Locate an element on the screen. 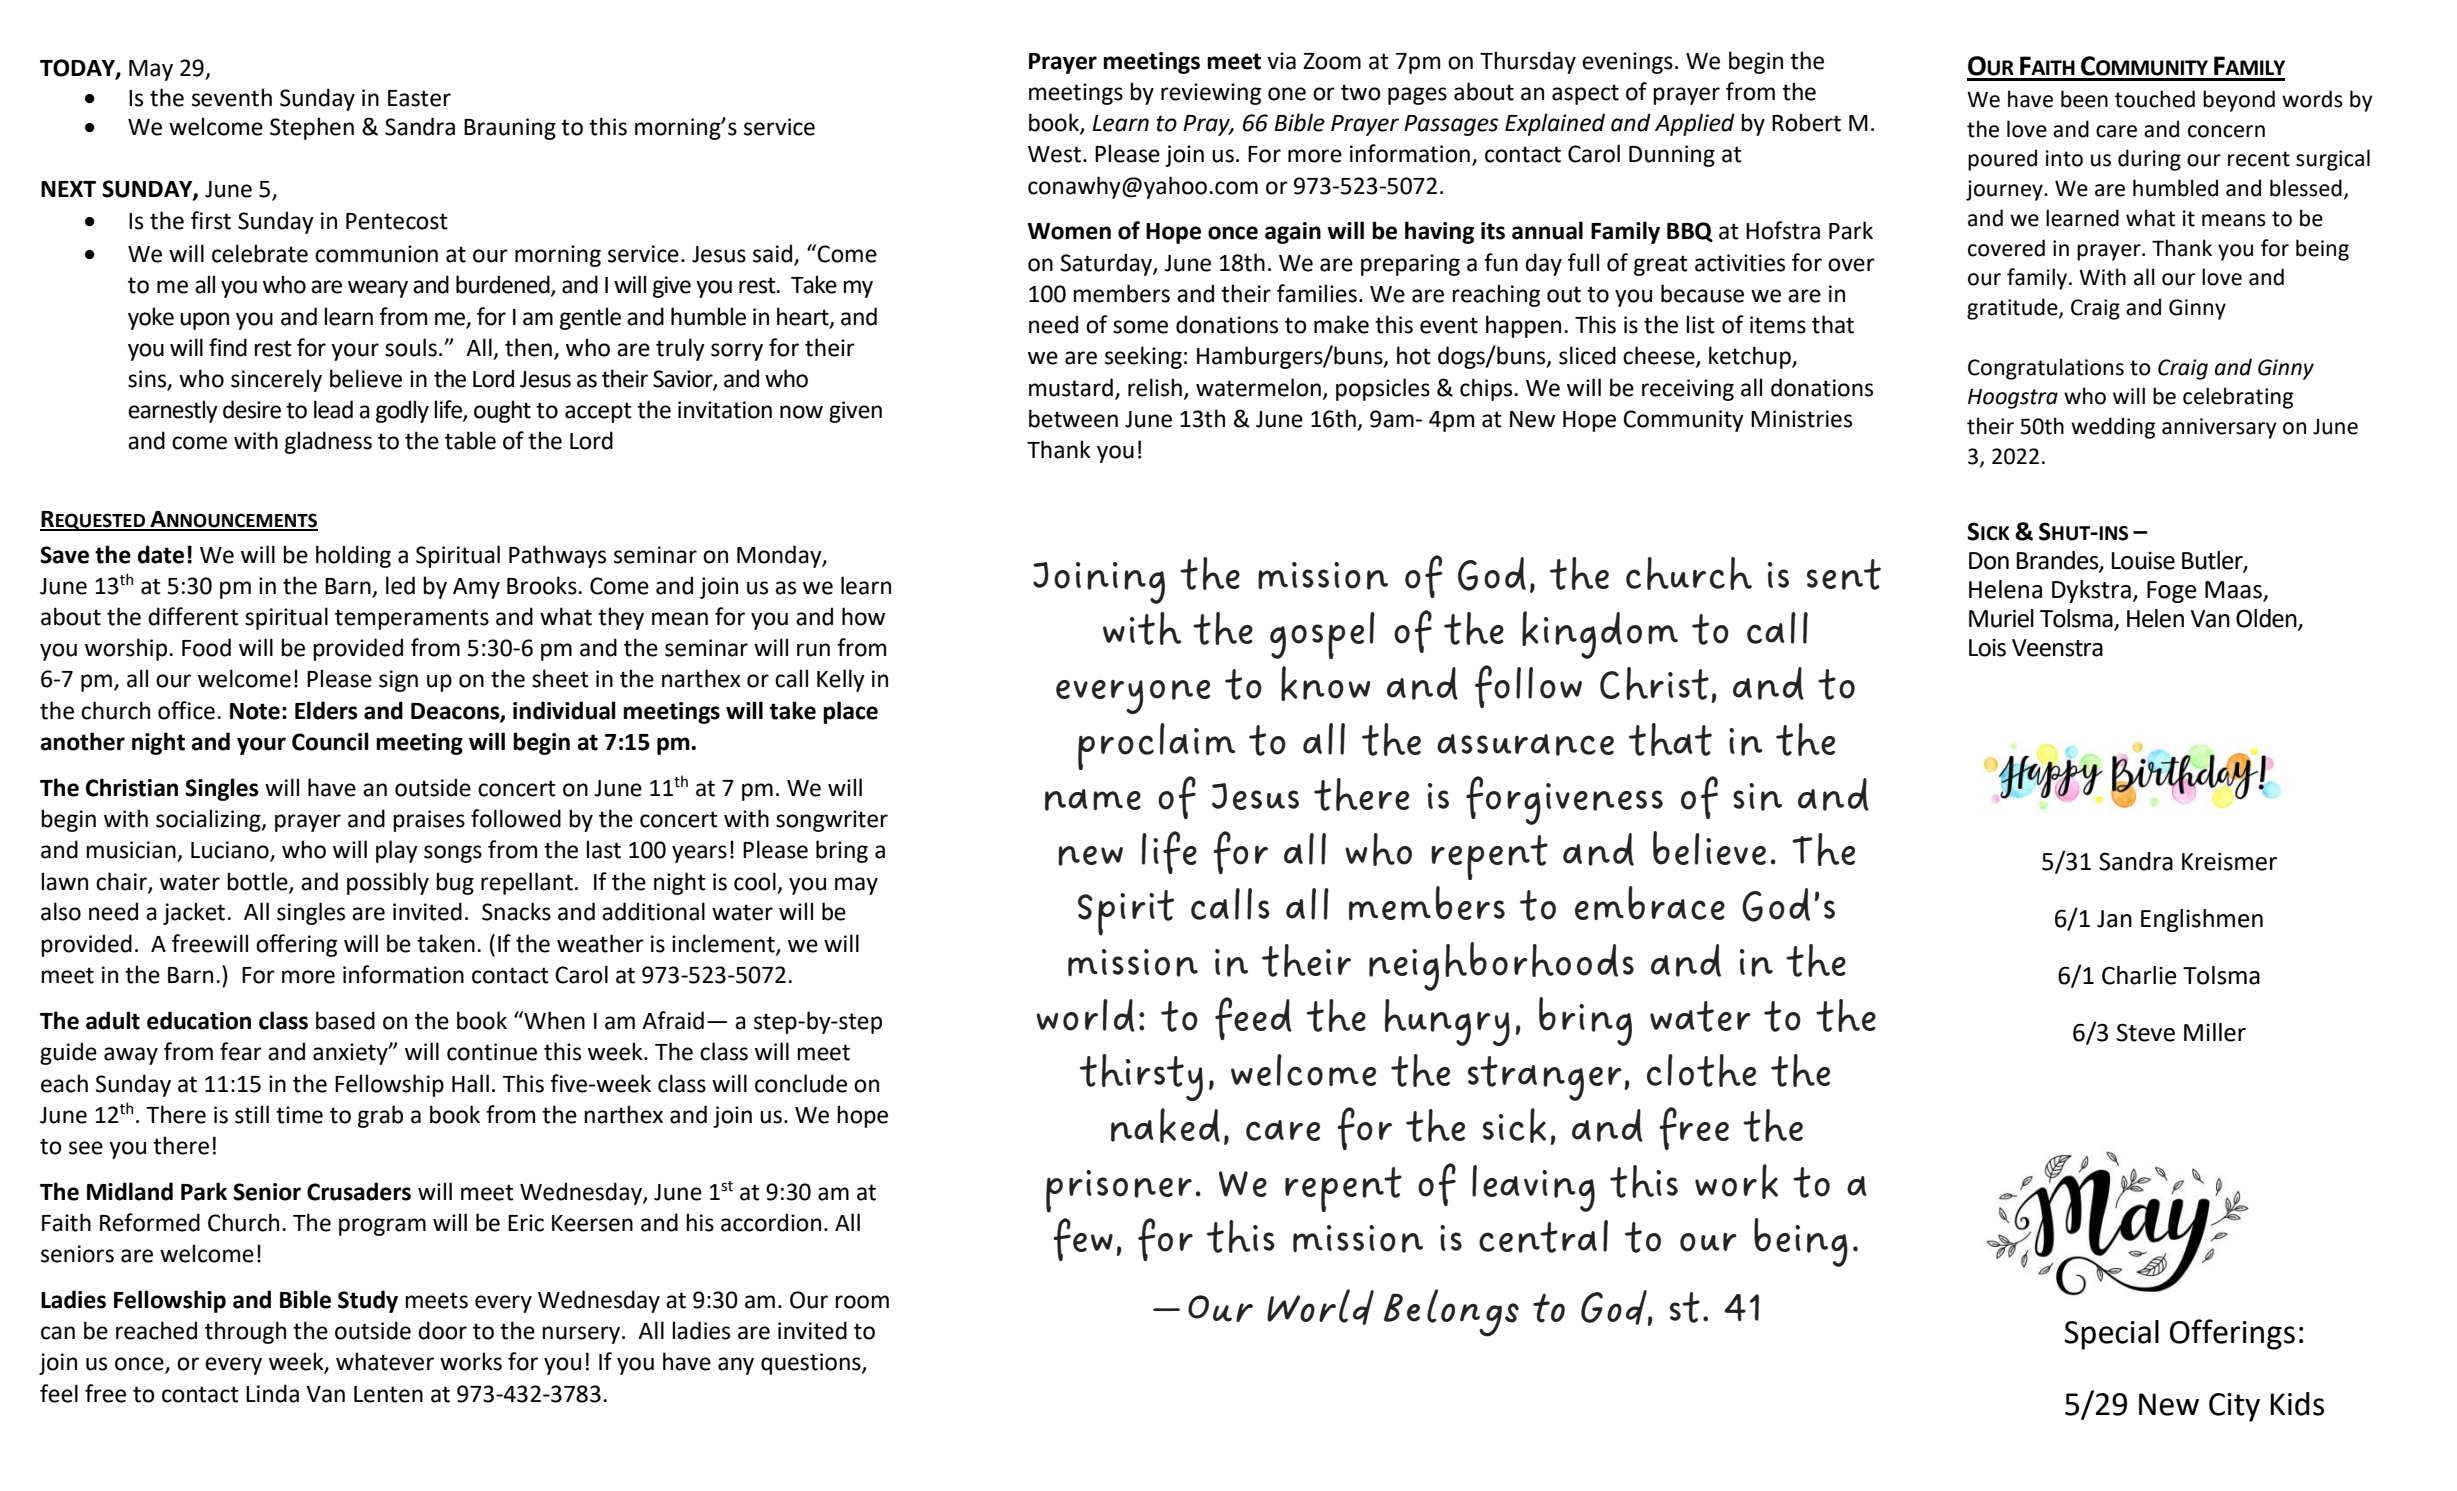 The height and width of the screenshot is (1491, 2457). been is located at coordinates (2084, 99).
